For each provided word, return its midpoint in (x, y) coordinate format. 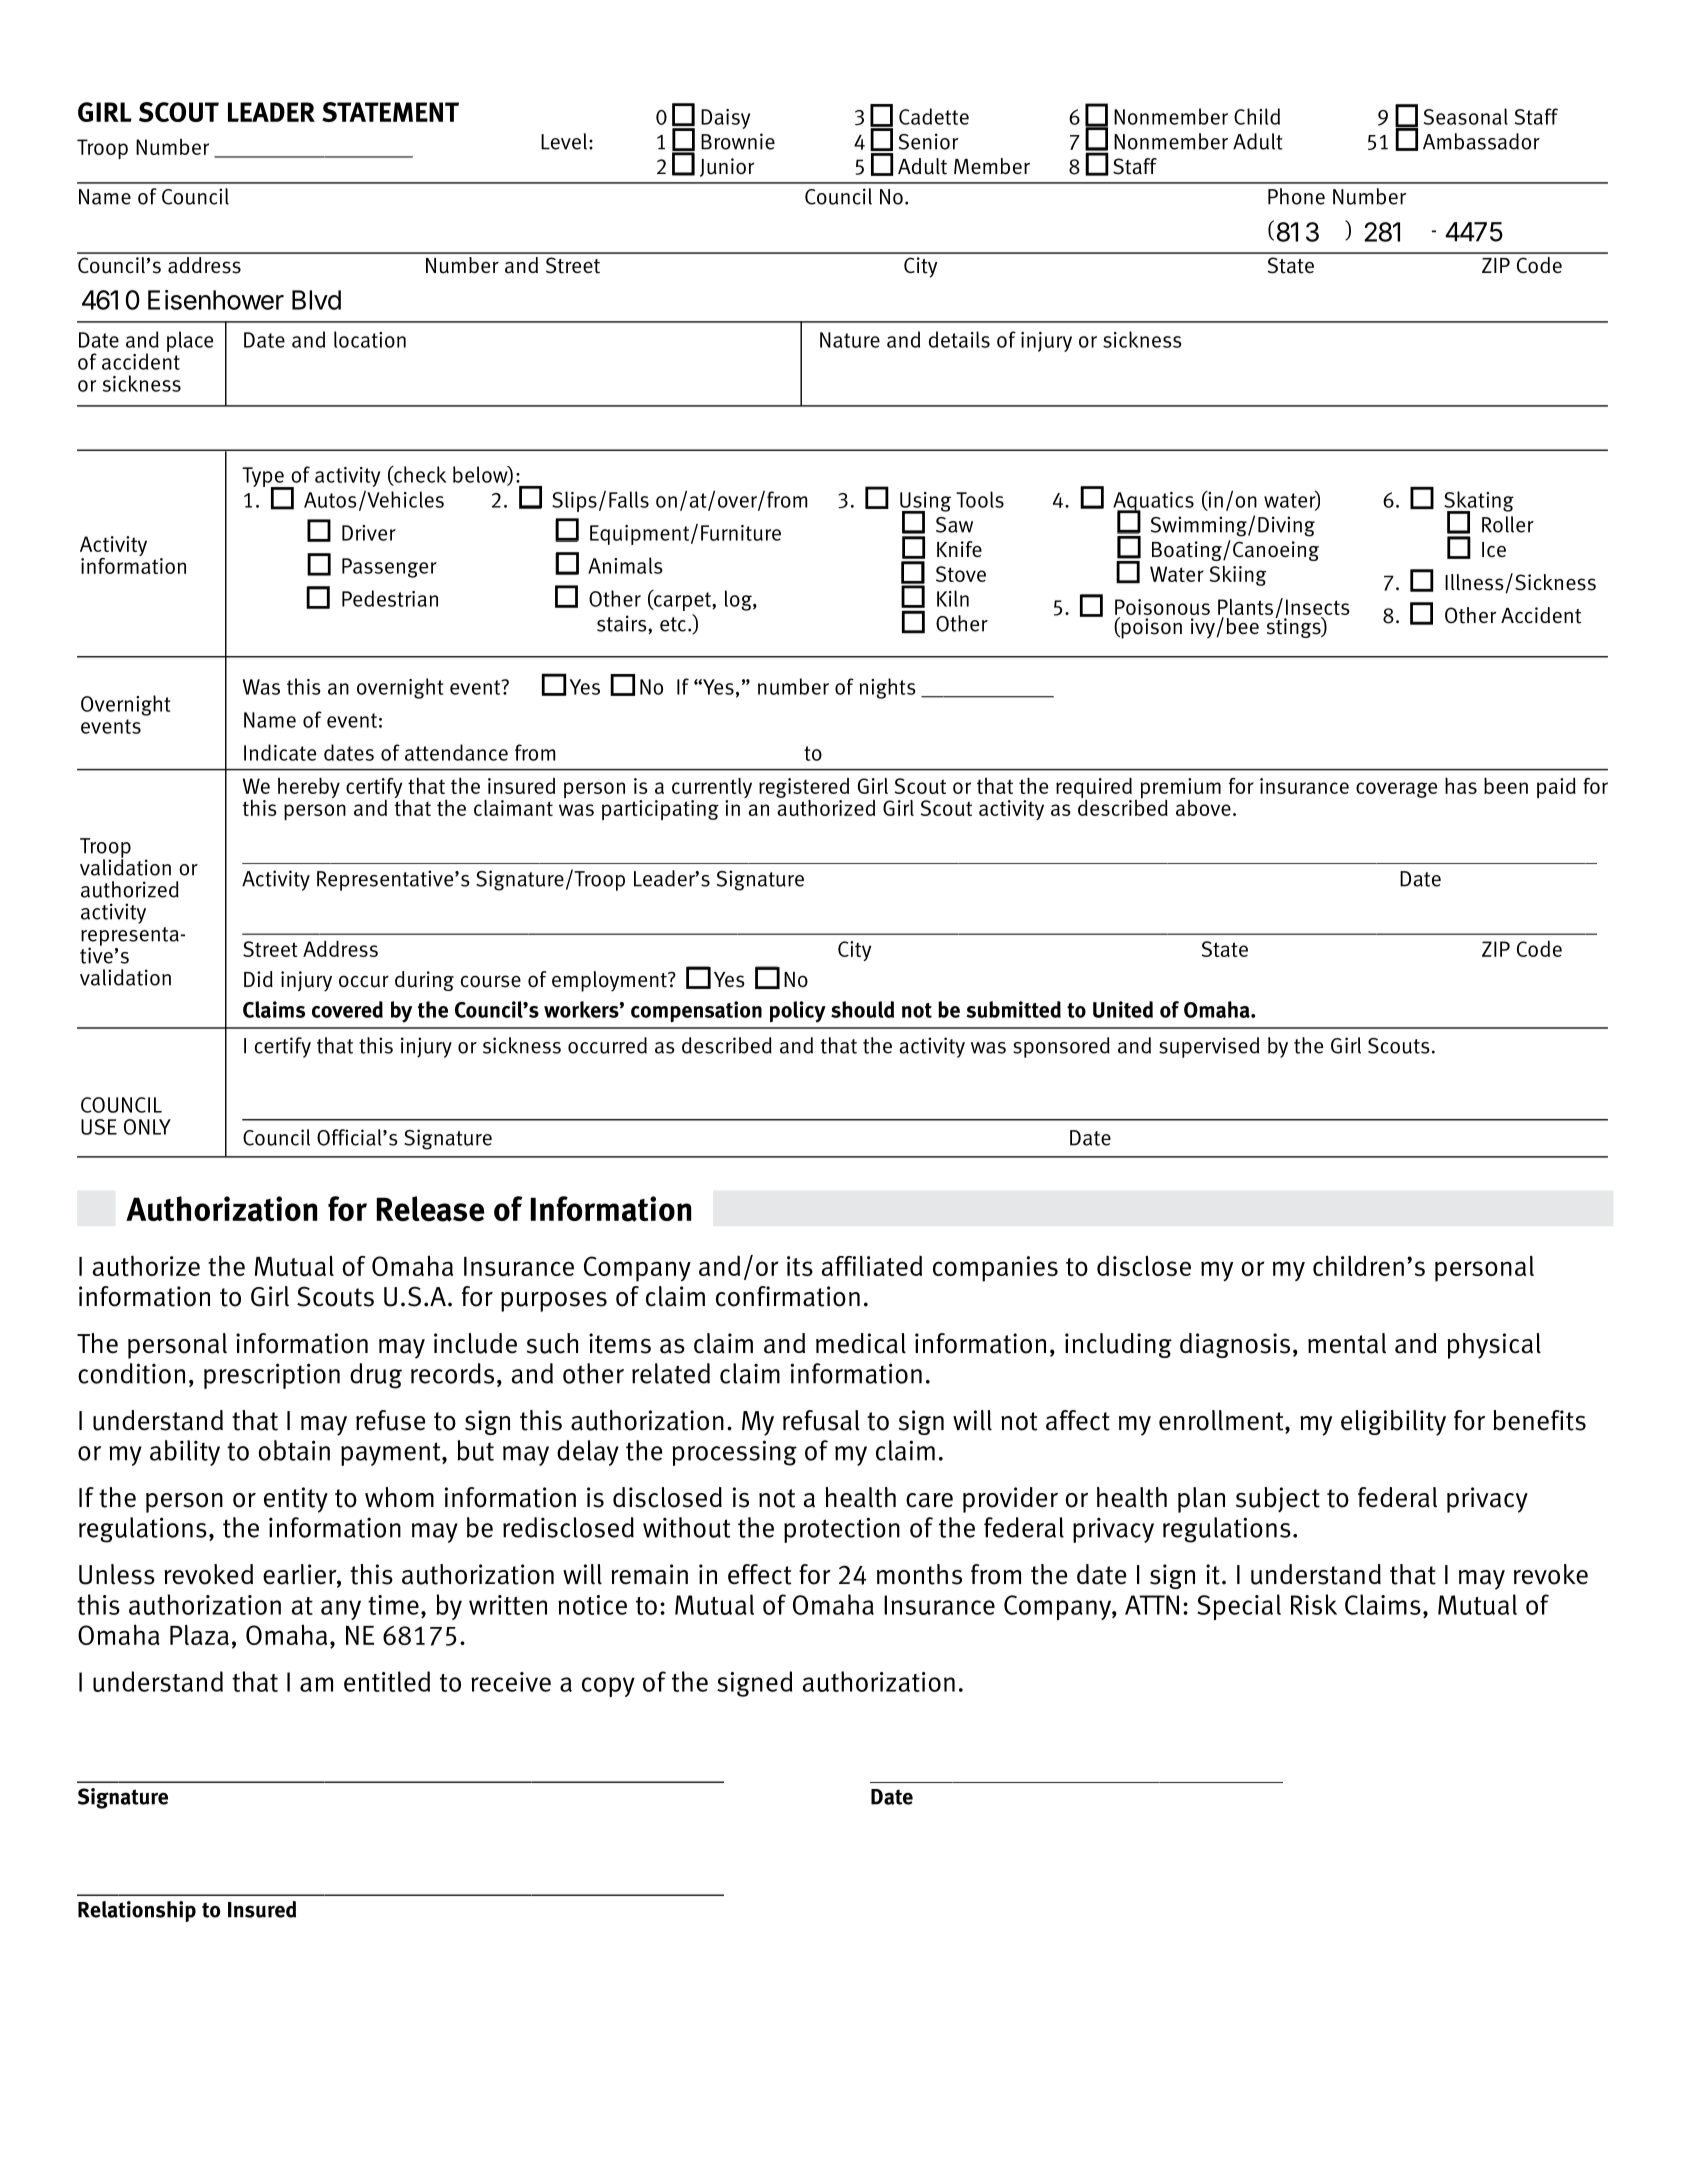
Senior (928, 141)
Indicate (280, 752)
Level (564, 141)
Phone (1296, 196)
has (1461, 785)
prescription (272, 1376)
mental (1347, 1343)
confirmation (788, 1296)
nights (887, 688)
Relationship (137, 1911)
